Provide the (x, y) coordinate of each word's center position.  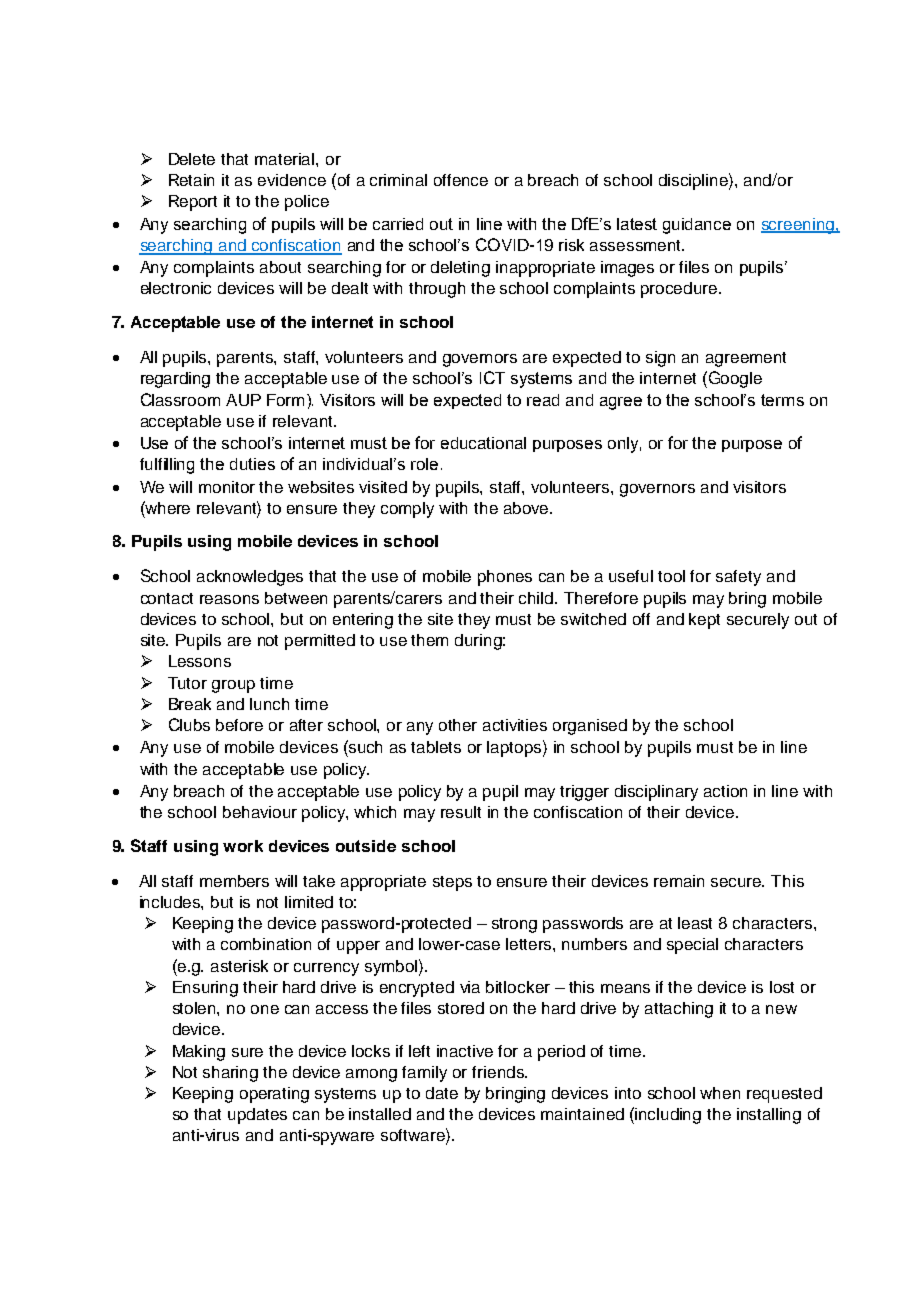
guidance (697, 226)
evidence (292, 180)
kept (704, 621)
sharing (230, 1074)
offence (461, 180)
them (429, 640)
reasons (229, 599)
